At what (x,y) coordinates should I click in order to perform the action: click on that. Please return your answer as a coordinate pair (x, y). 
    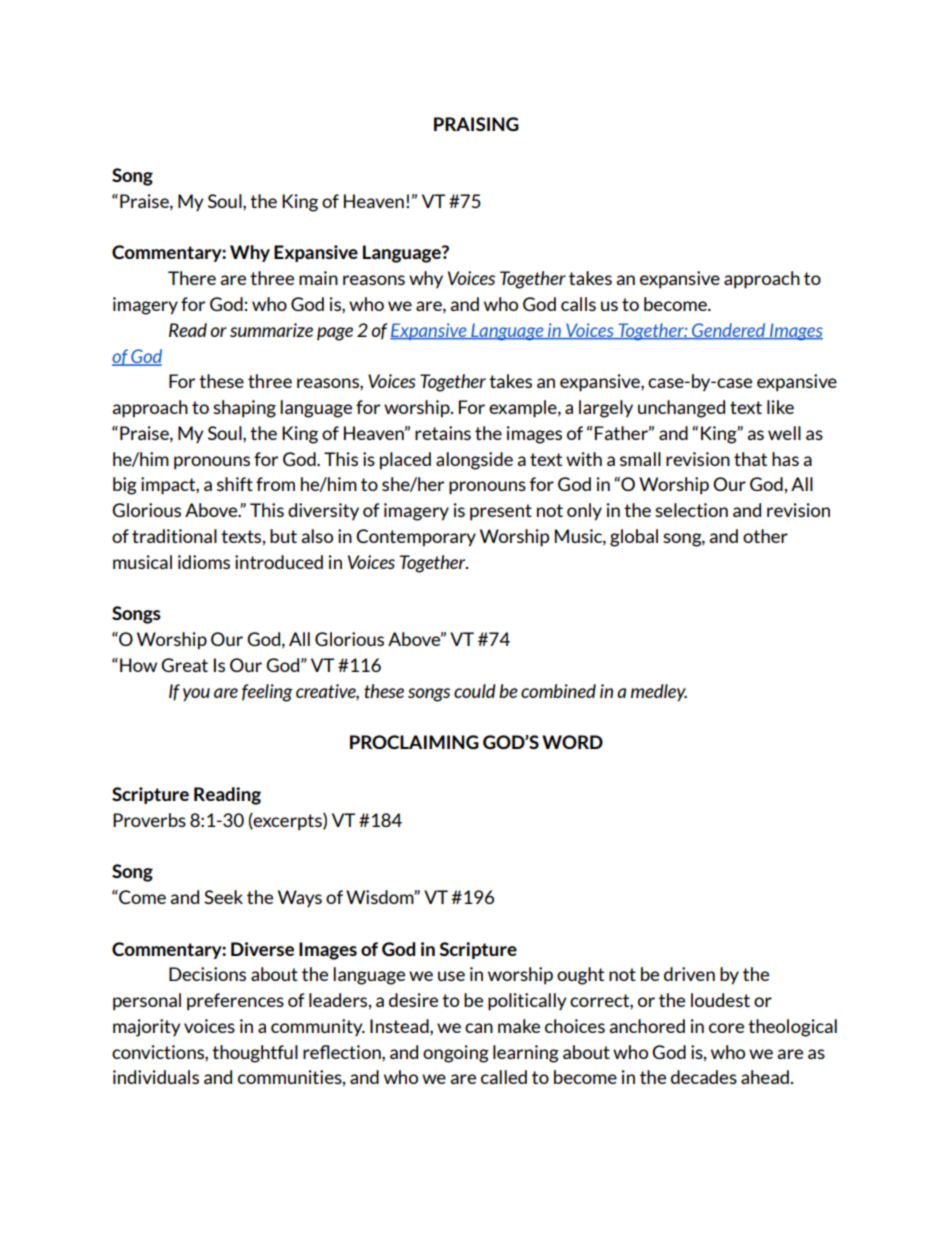
    Looking at the image, I should click on (750, 459).
